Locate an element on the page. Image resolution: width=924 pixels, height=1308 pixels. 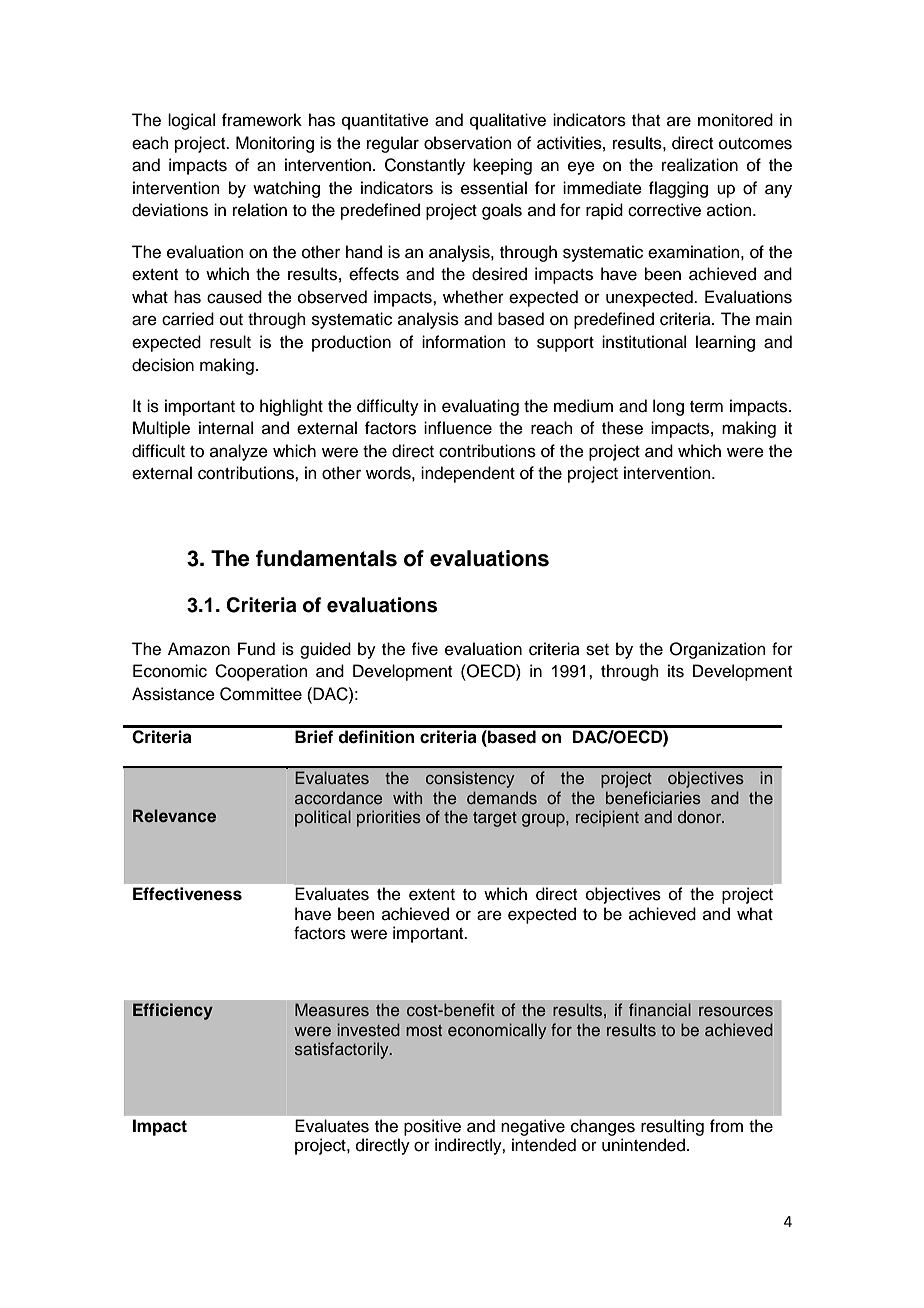
Efficiency is located at coordinates (173, 1011).
